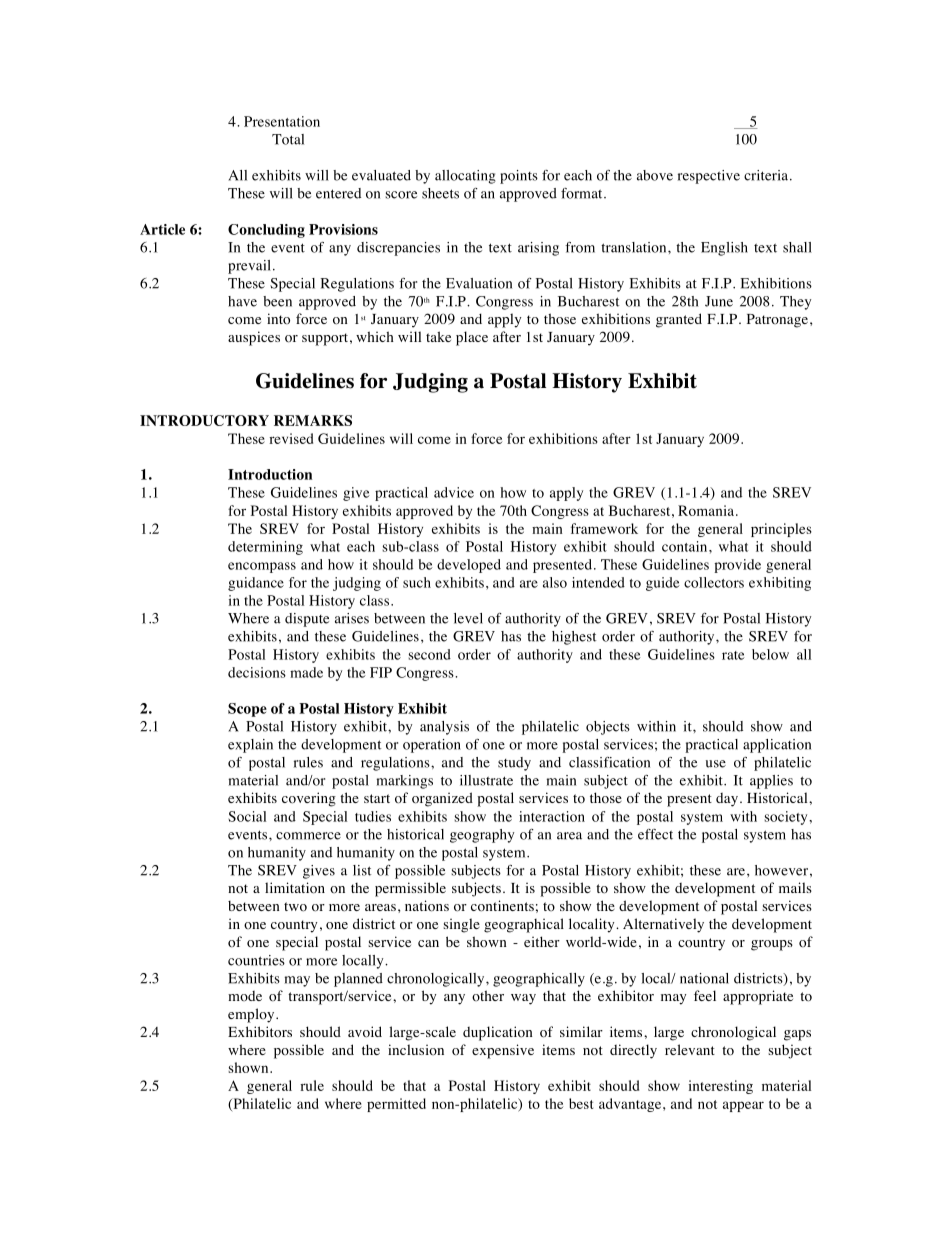  I want to click on expensive, so click(503, 1051).
